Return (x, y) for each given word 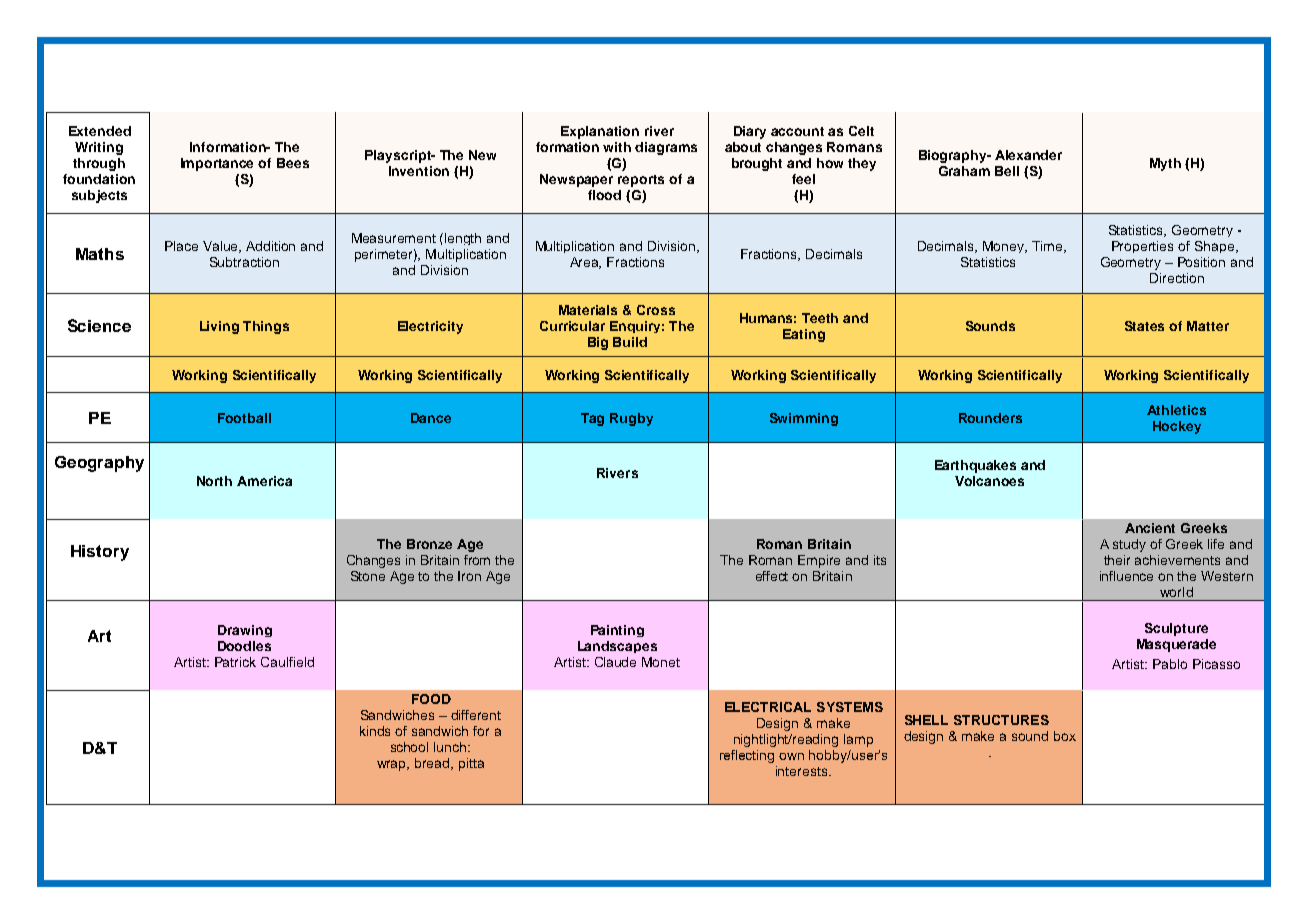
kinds (375, 731)
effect (772, 576)
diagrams (666, 148)
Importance (217, 164)
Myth (1165, 164)
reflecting (747, 756)
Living (219, 327)
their (1117, 560)
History (100, 553)
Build (630, 342)
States (1144, 326)
